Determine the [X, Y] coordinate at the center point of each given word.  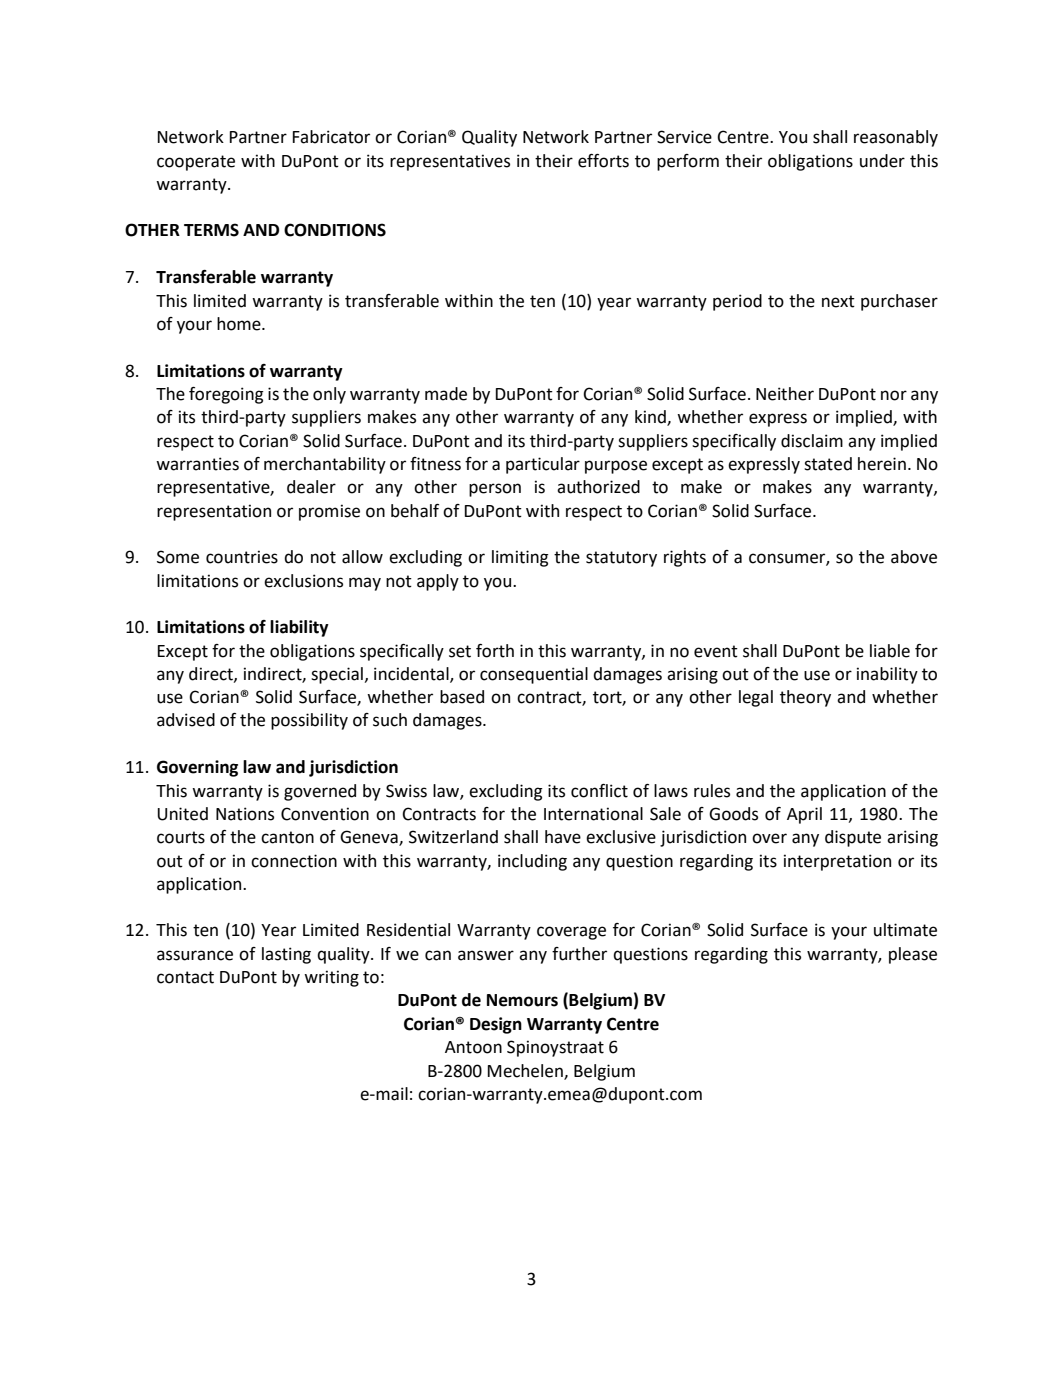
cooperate [196, 163]
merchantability [325, 465]
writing [331, 978]
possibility [309, 721]
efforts [603, 161]
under [882, 161]
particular [543, 465]
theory [805, 698]
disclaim [812, 441]
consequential [534, 675]
